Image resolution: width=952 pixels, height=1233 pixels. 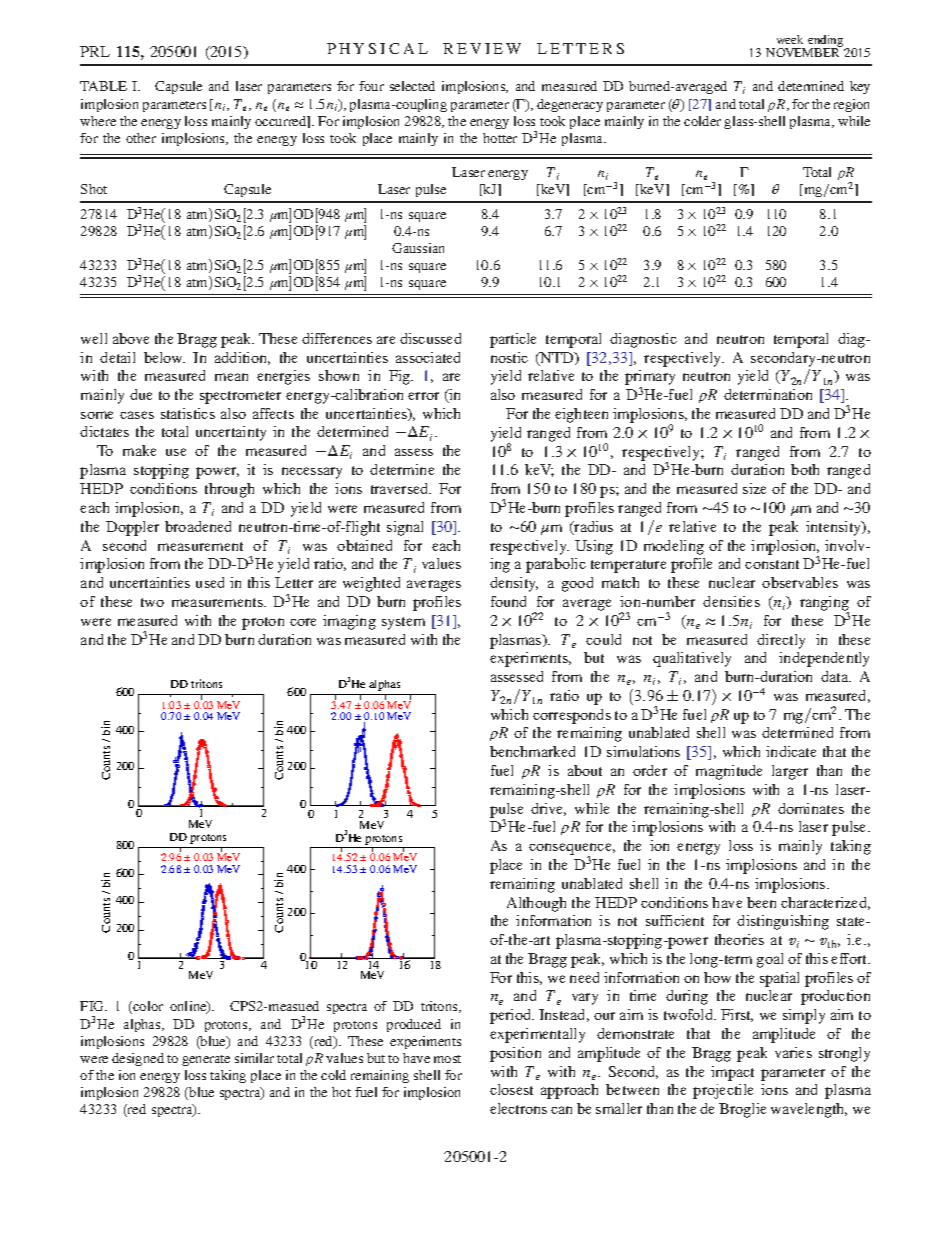 I want to click on TABLE, so click(x=103, y=86).
